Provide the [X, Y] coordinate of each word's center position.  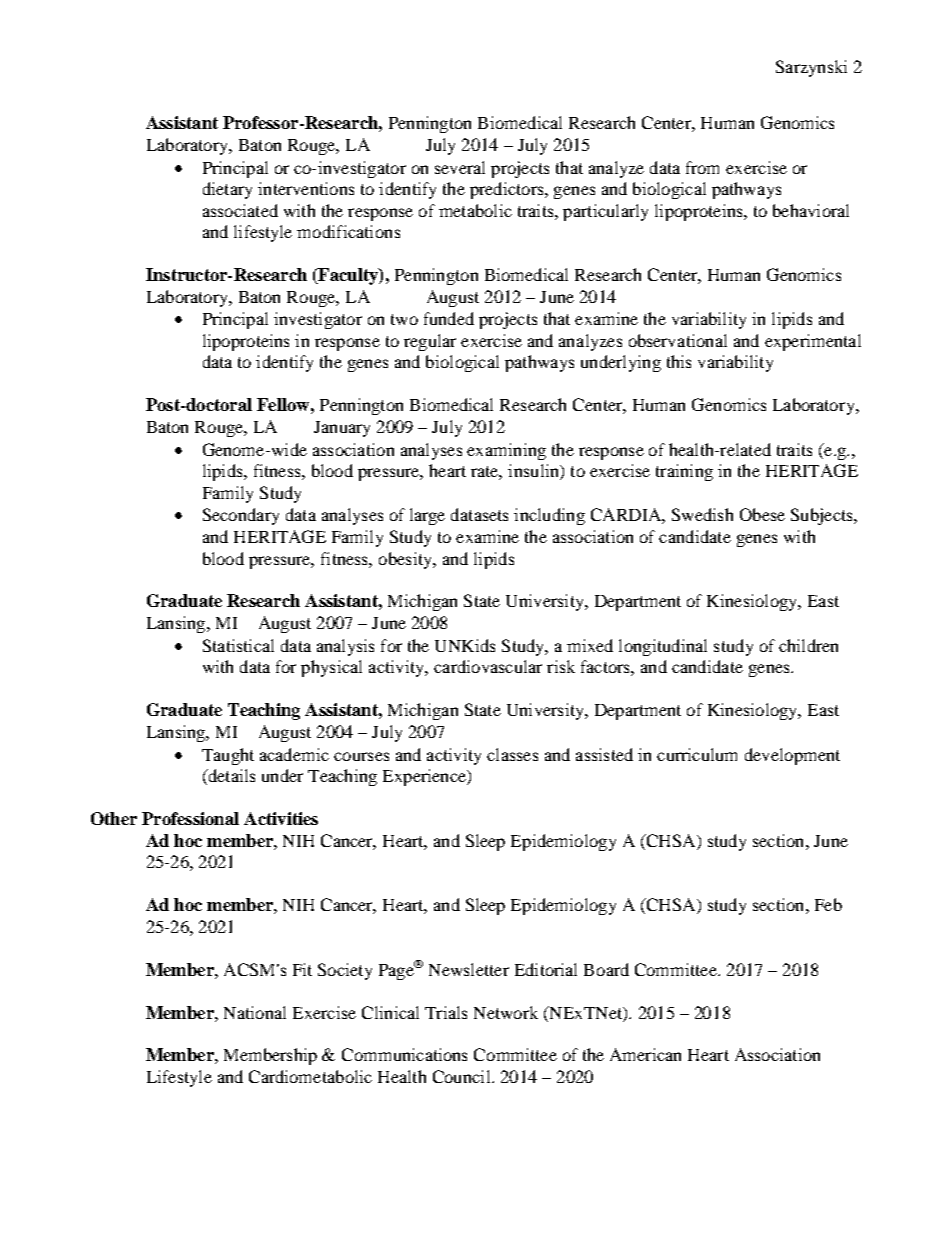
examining [506, 451]
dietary [227, 190]
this [679, 361]
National [255, 1012]
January [342, 429]
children [808, 645]
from [702, 167]
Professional [190, 818]
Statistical [238, 645]
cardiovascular [488, 666]
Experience [425, 777]
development [792, 756]
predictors [508, 190]
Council [463, 1076]
